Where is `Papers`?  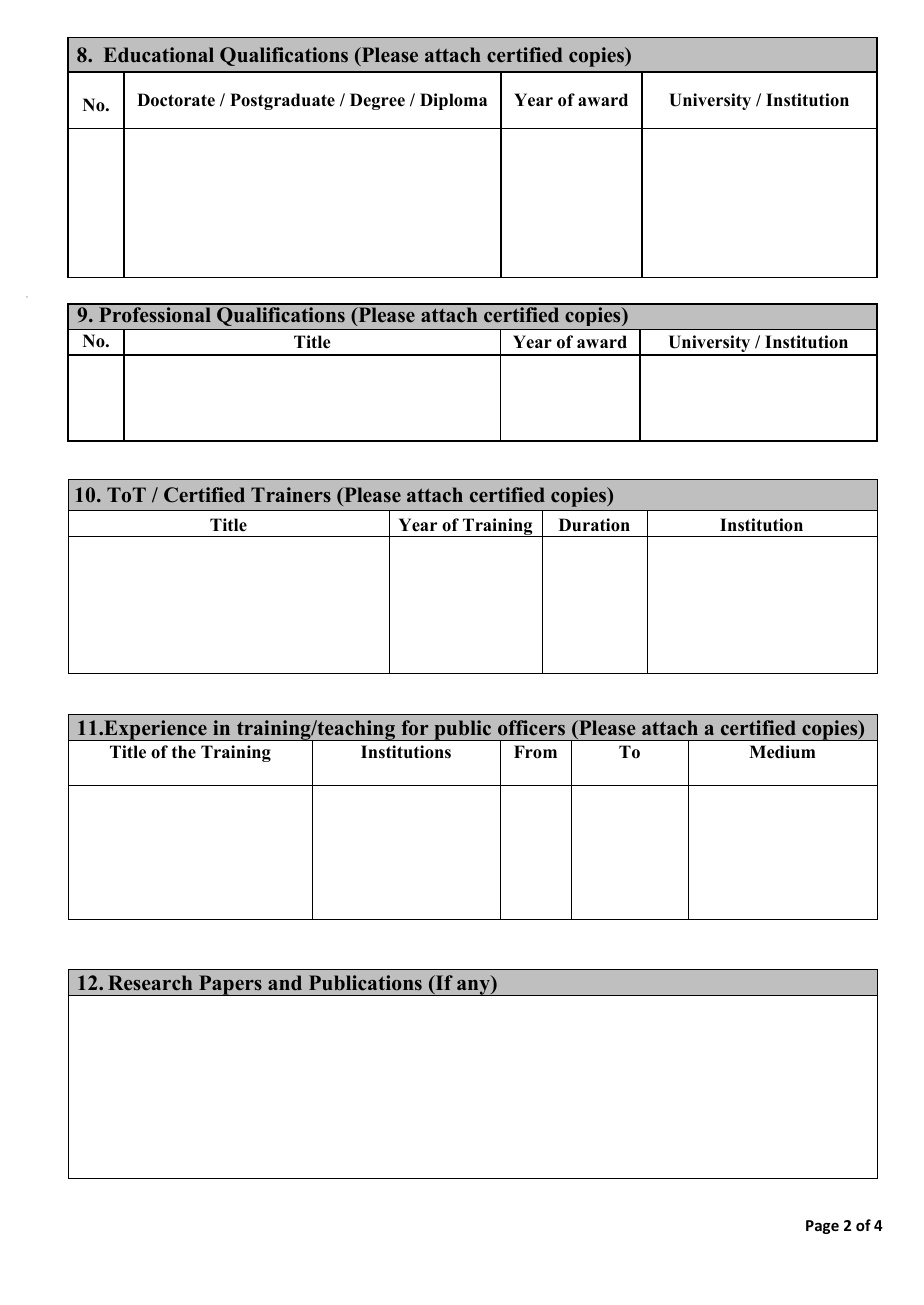
Papers is located at coordinates (230, 985).
